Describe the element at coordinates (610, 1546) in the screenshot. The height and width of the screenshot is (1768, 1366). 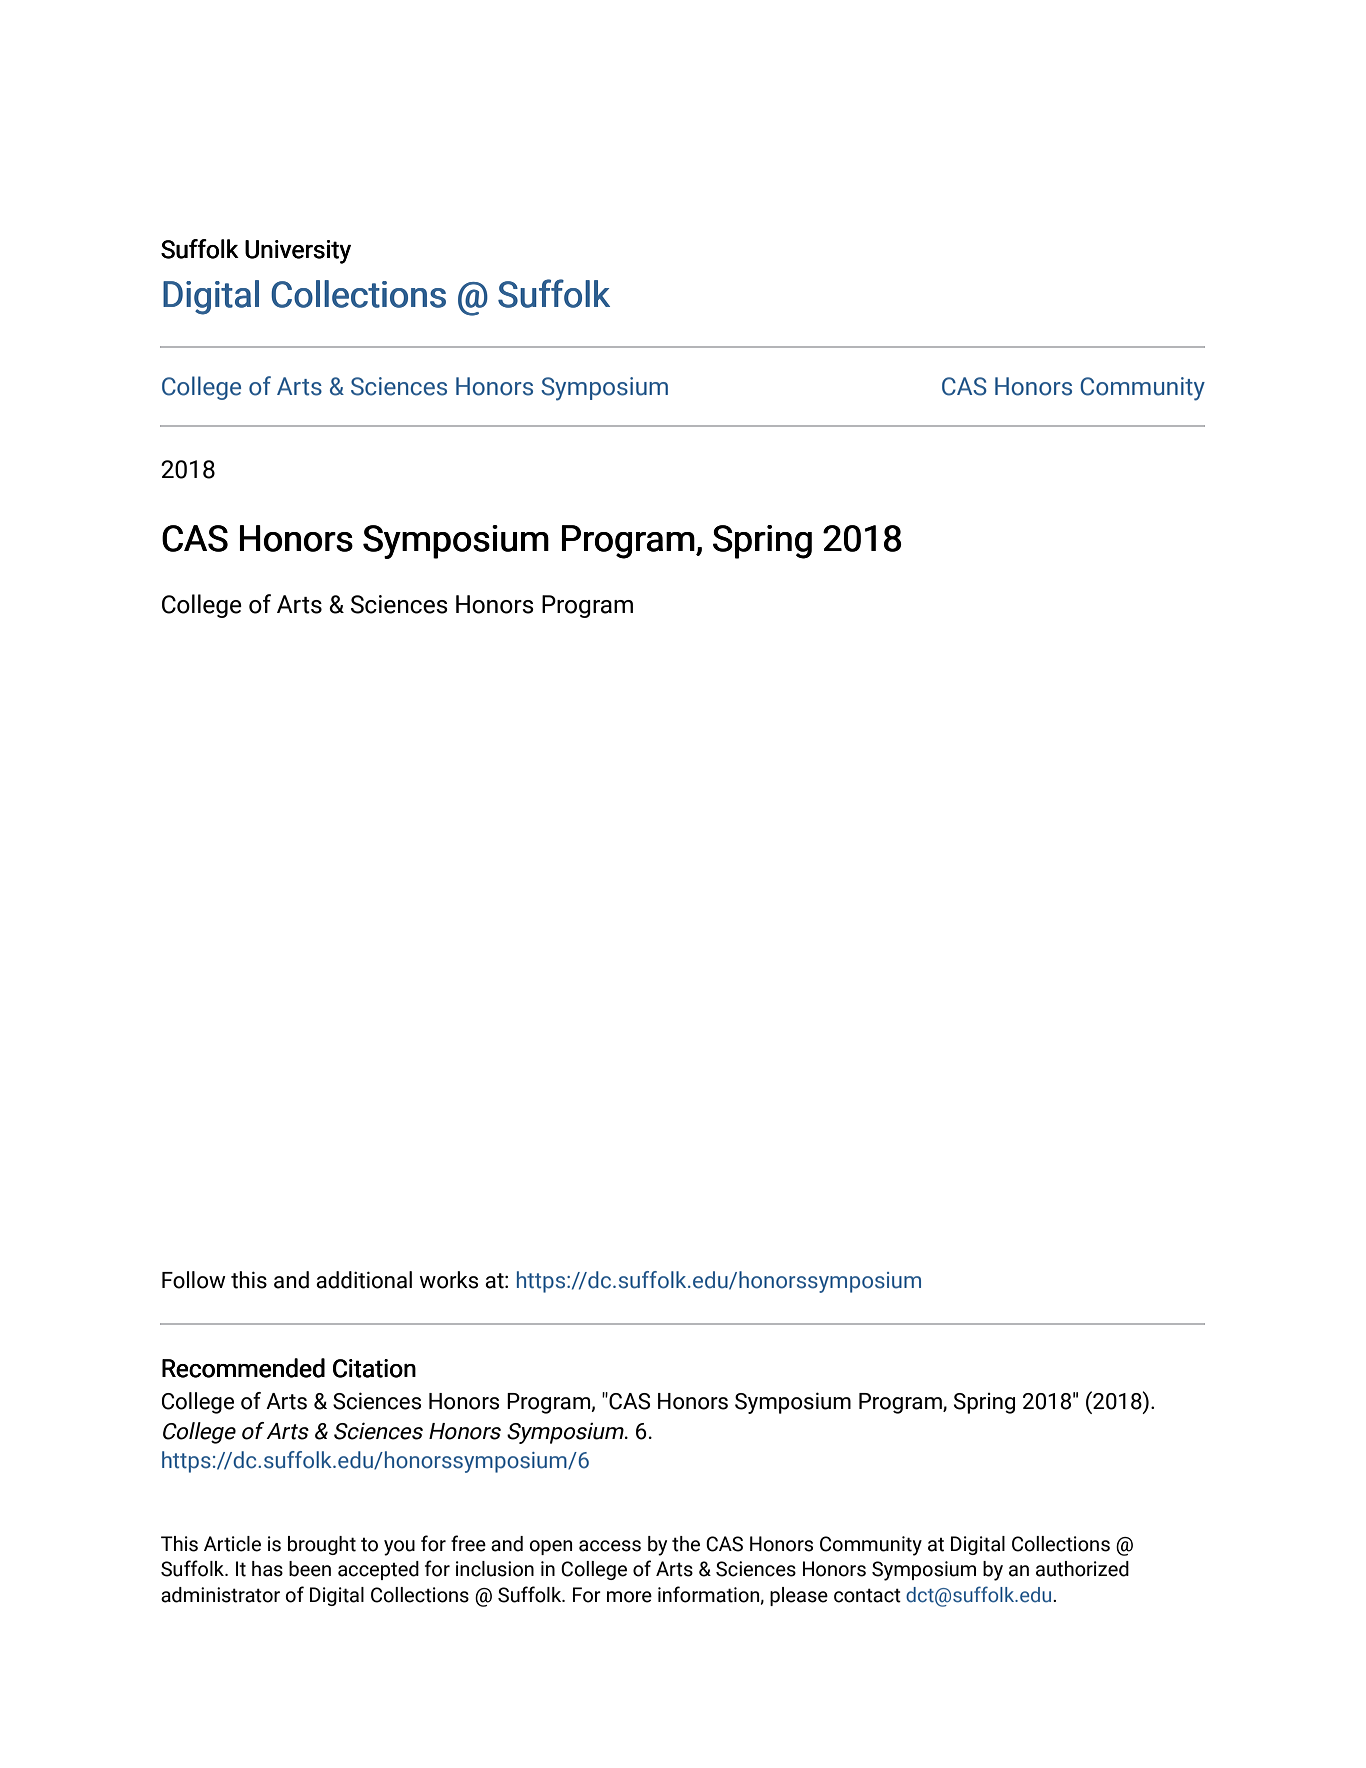
I see `access` at that location.
